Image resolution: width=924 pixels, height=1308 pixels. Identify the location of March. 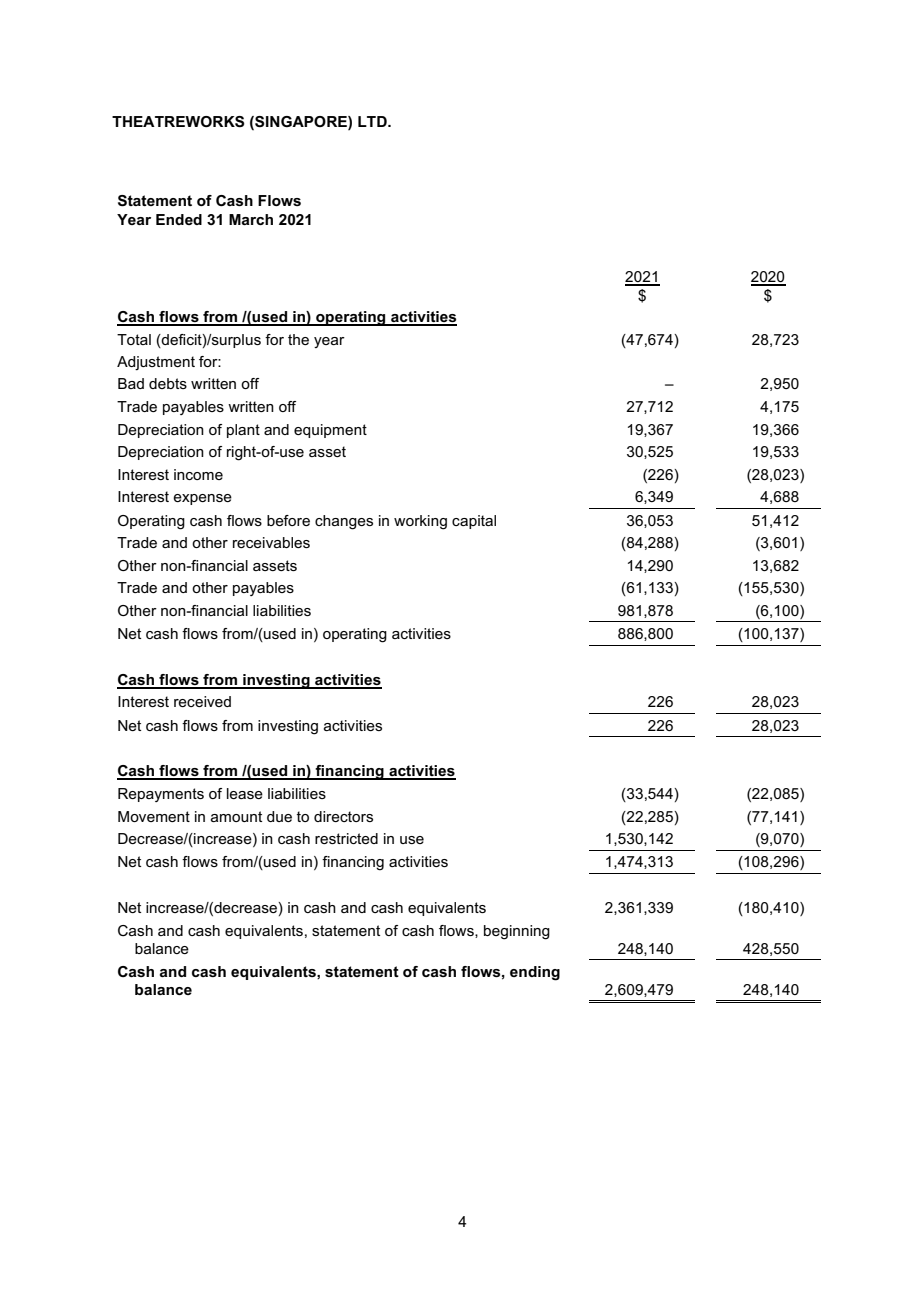
(251, 219).
